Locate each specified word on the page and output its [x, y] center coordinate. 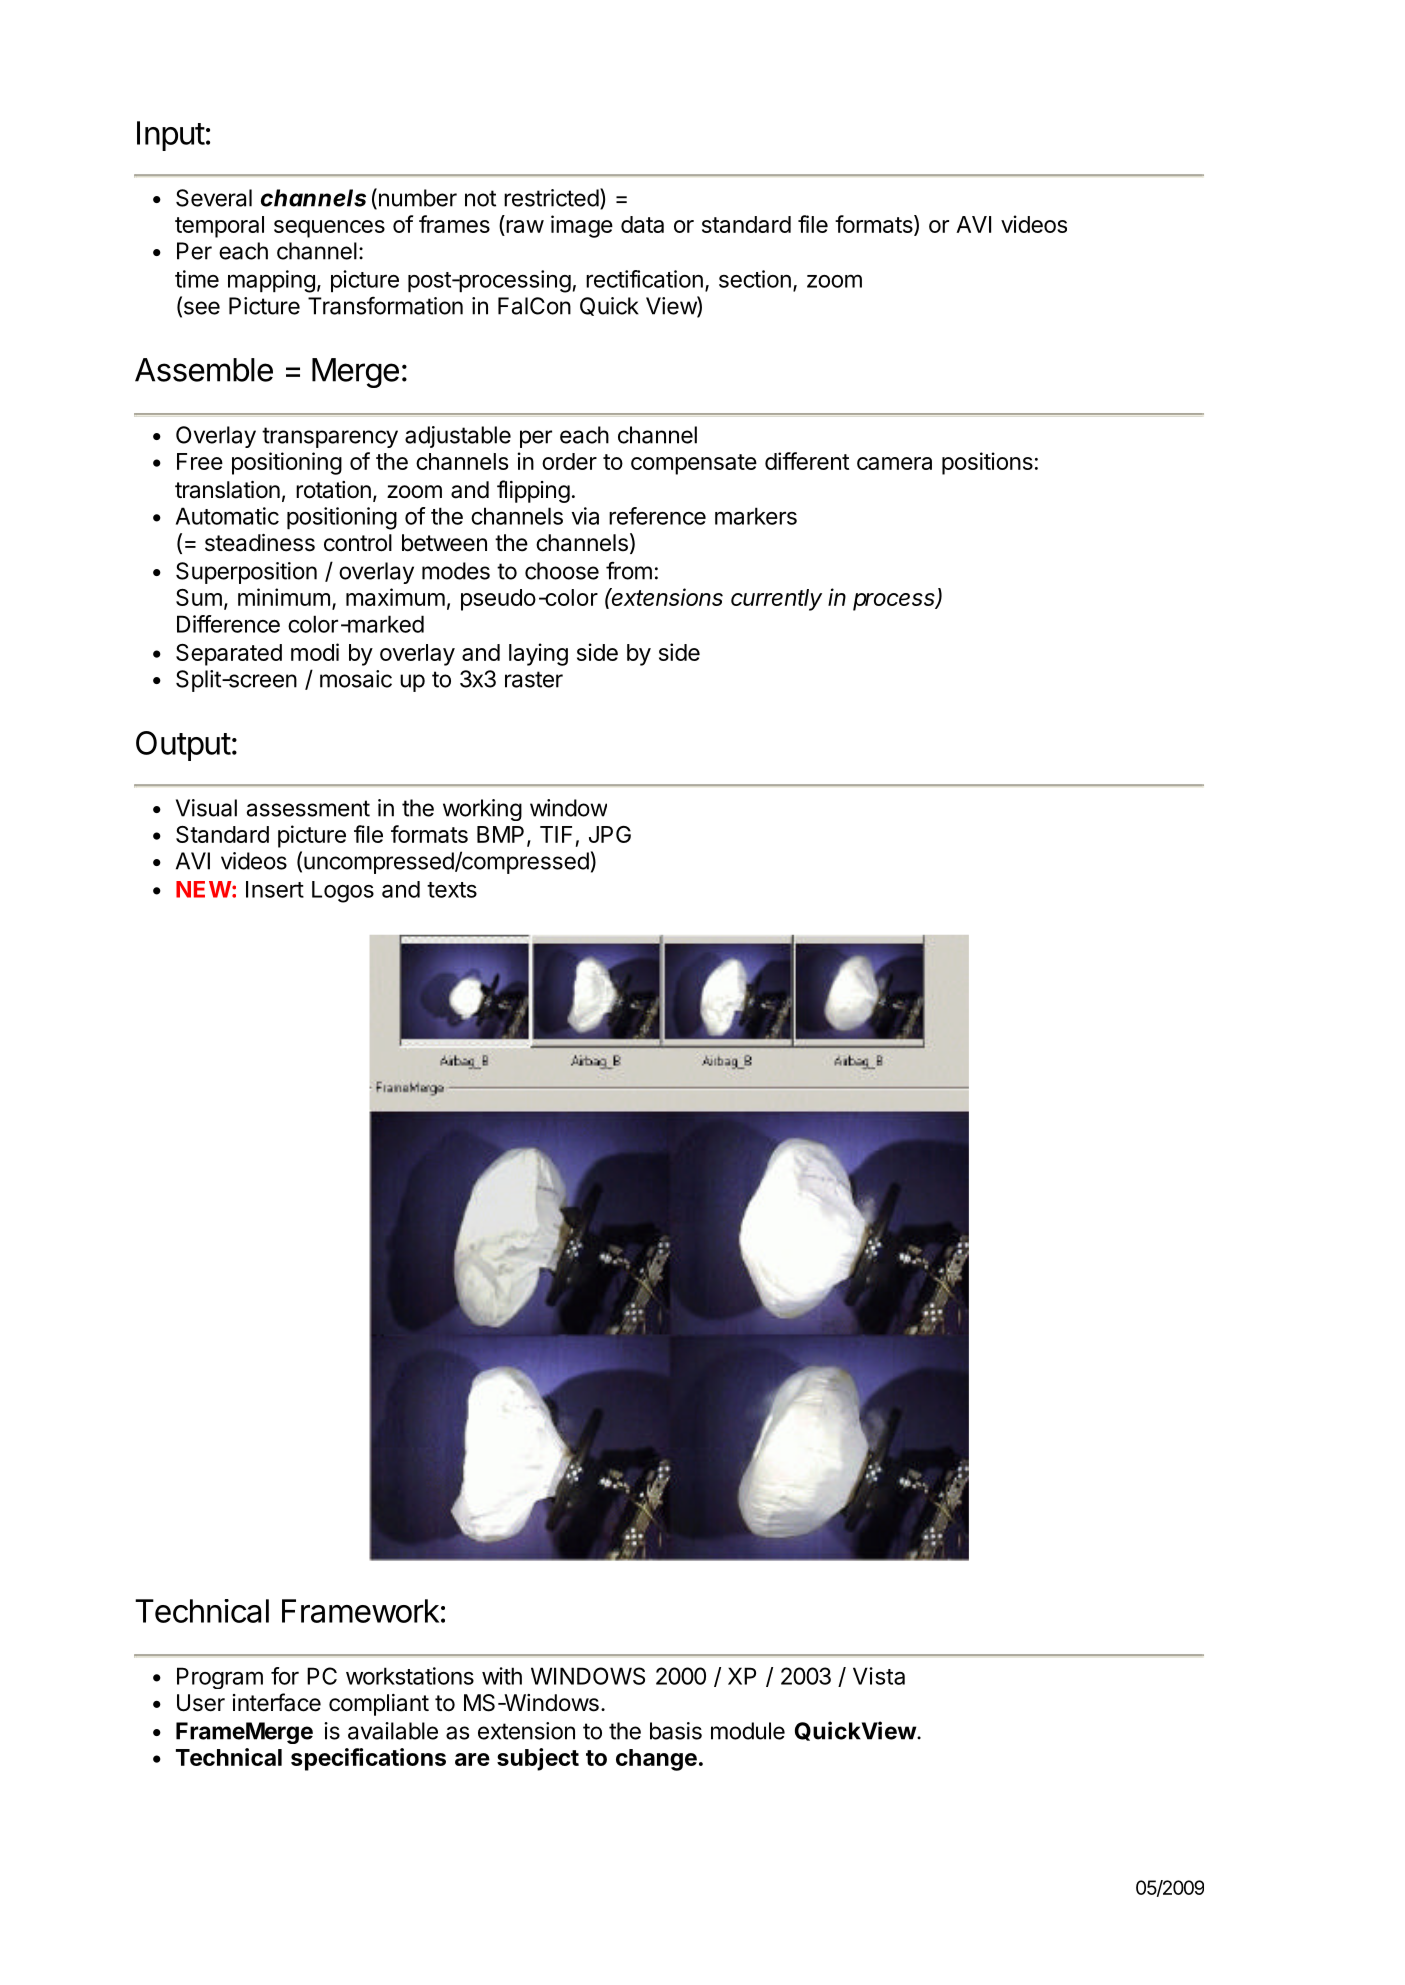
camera [894, 463]
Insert [275, 889]
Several [214, 198]
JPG [610, 834]
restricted [551, 198]
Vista [879, 1676]
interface [277, 1702]
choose [562, 571]
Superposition [246, 573]
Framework [360, 1611]
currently [776, 600]
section [755, 279]
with [502, 1676]
